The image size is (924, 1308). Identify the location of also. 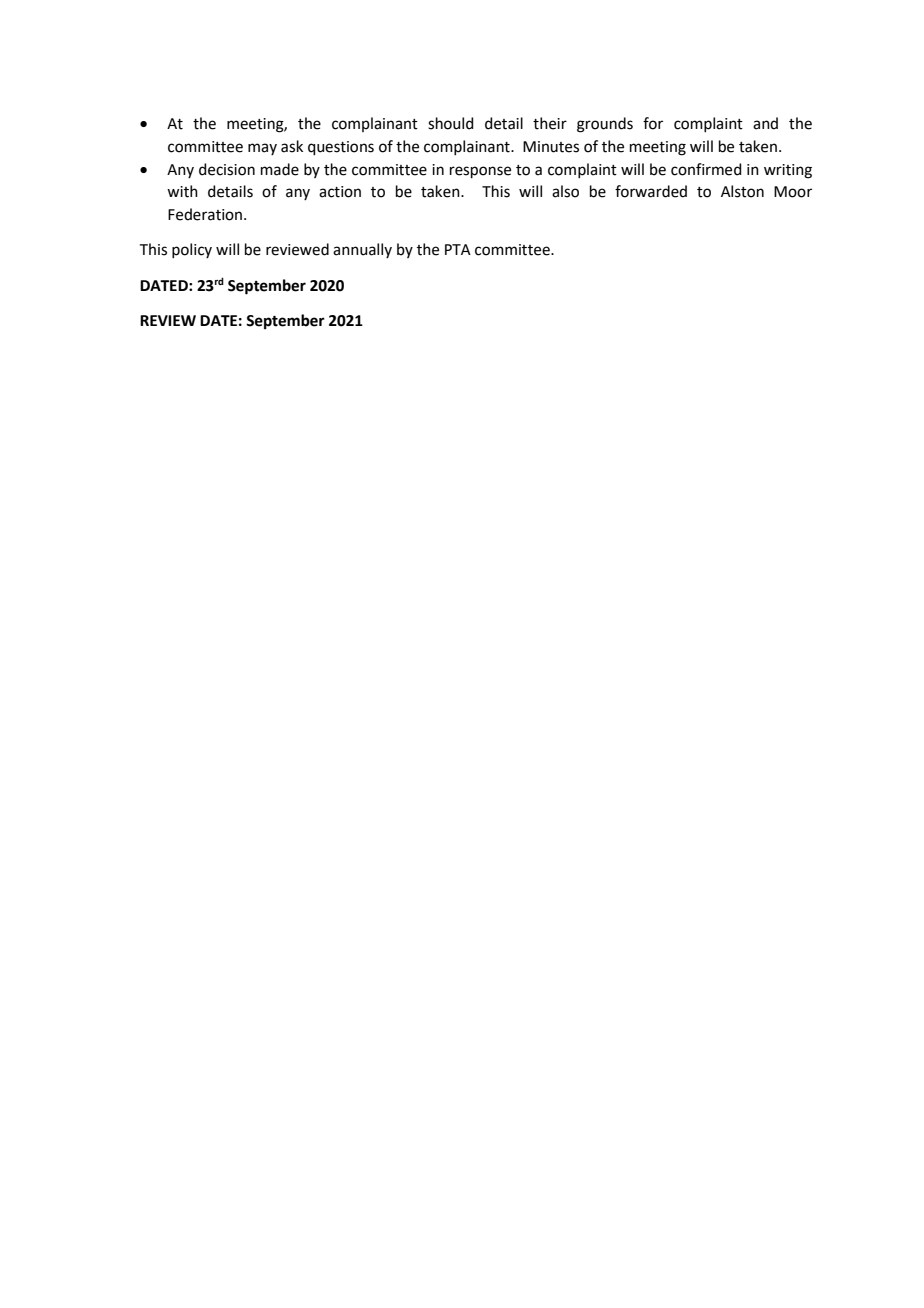
(565, 191).
